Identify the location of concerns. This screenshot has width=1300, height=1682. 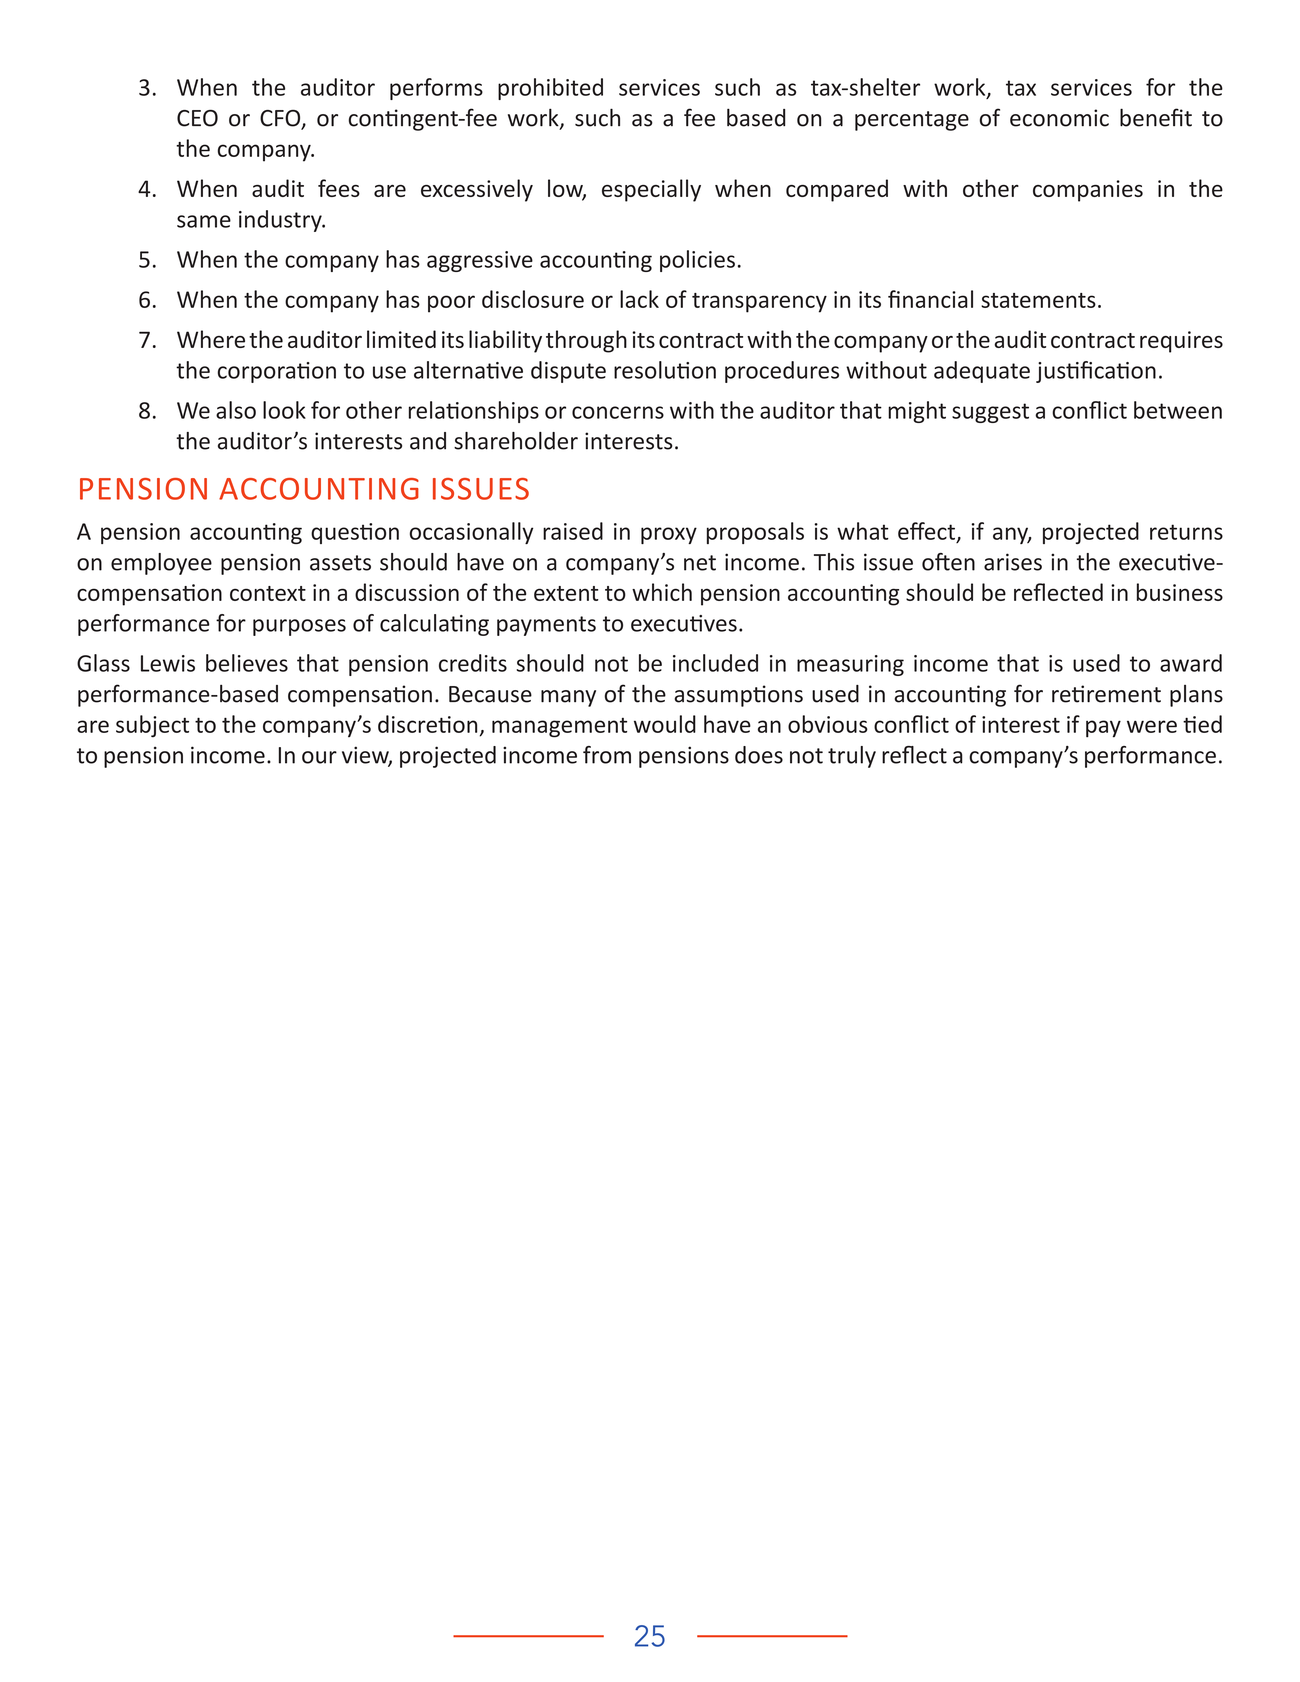
(618, 412).
